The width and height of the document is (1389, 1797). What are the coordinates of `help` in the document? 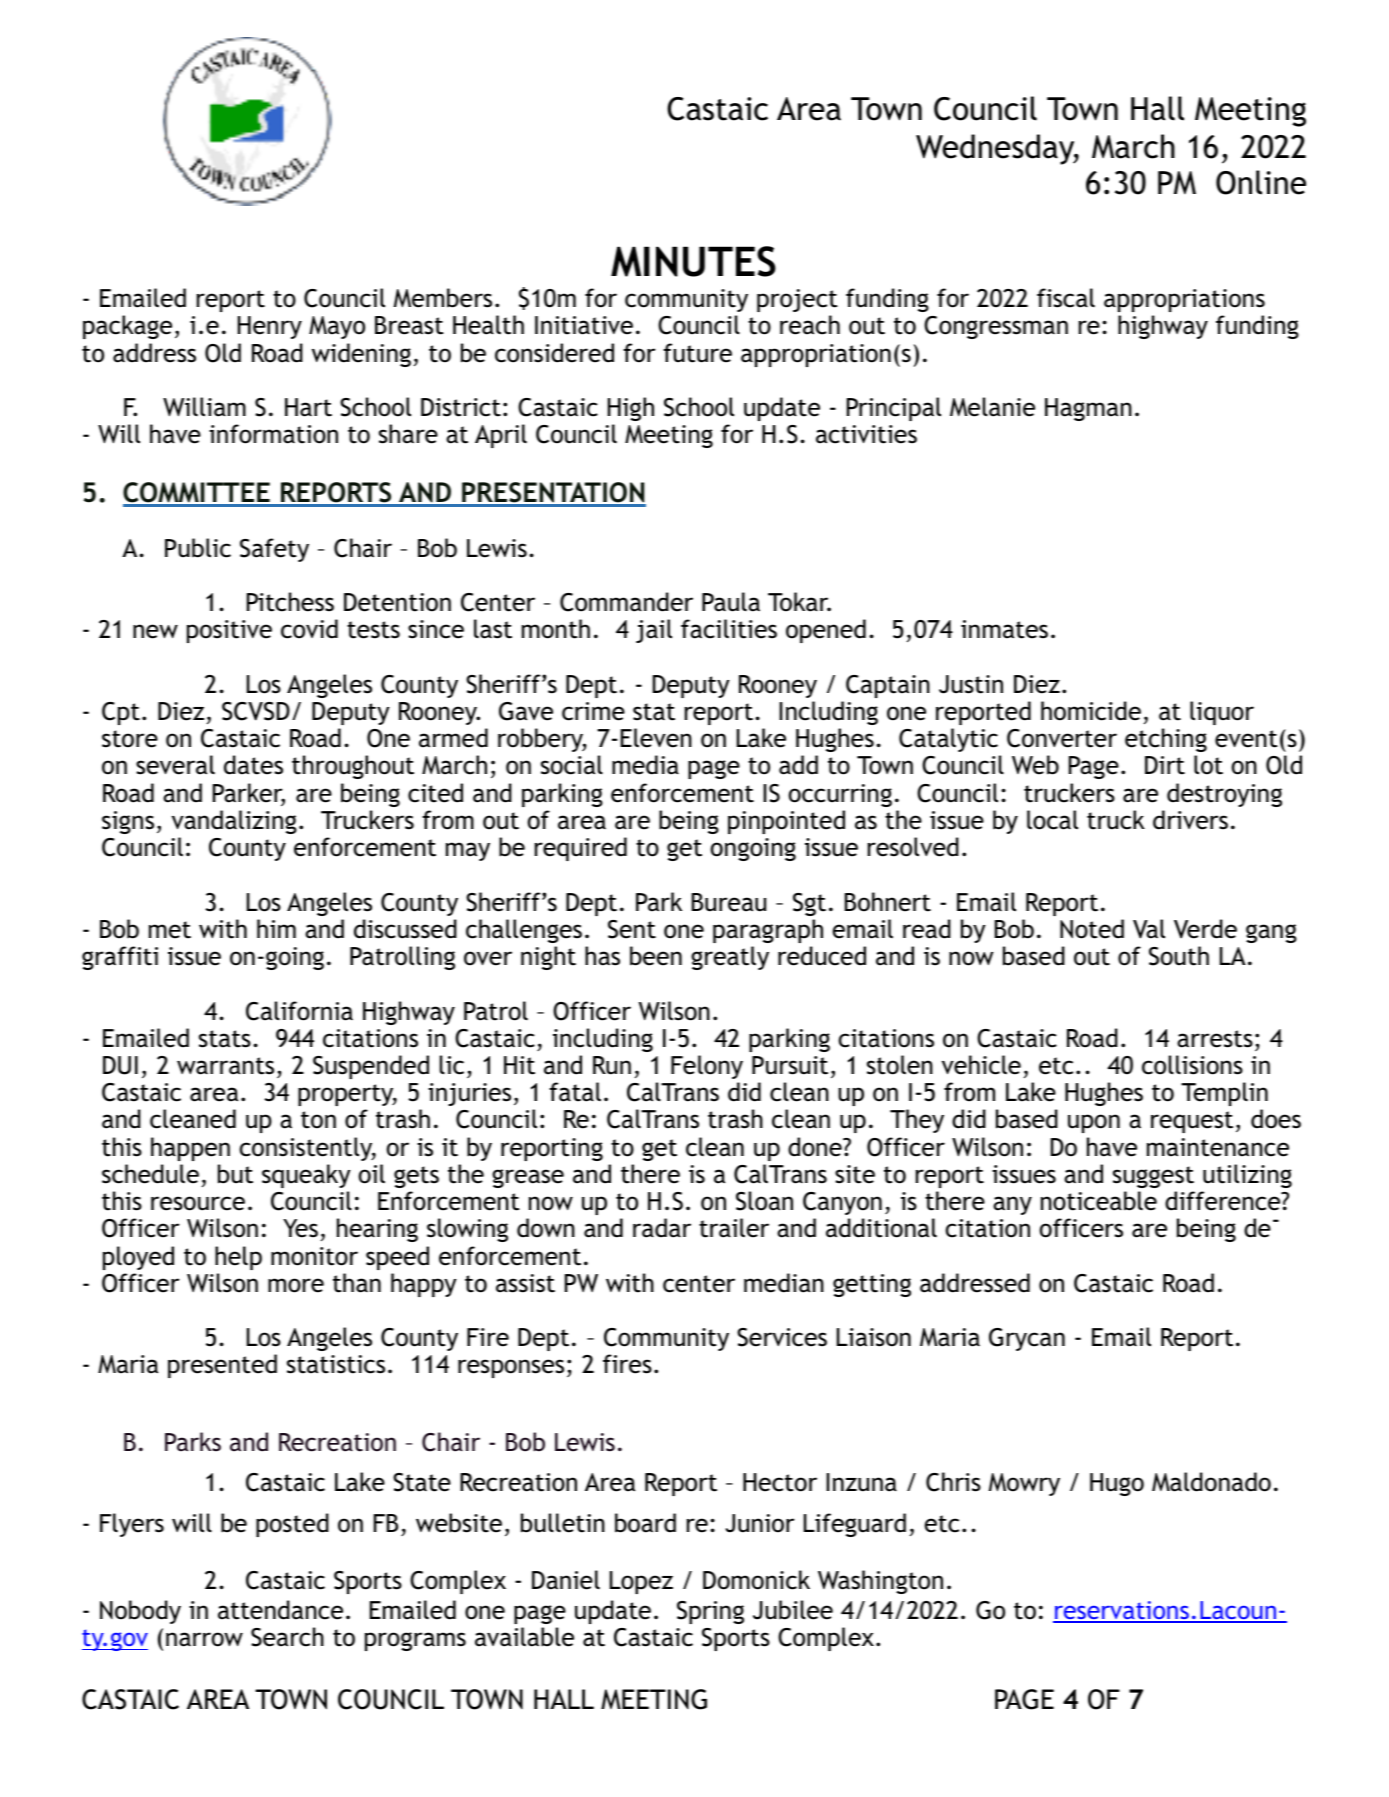 It's located at (238, 1258).
